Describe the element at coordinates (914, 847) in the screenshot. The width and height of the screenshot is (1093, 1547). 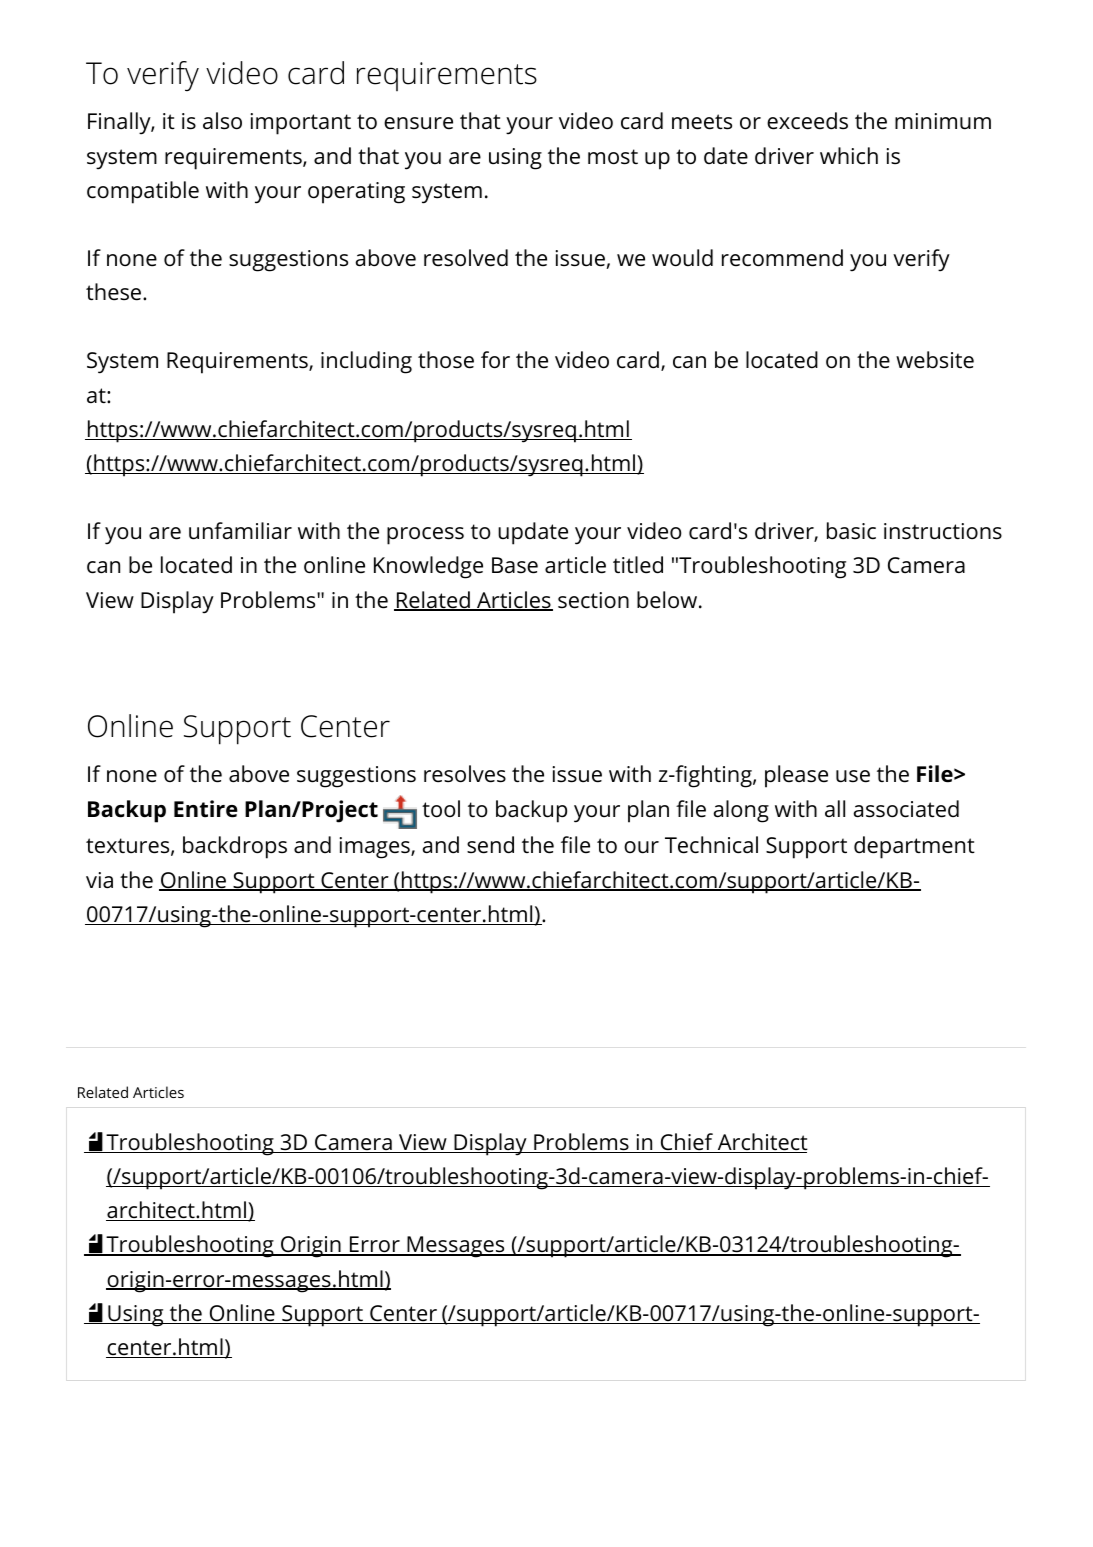
I see `department` at that location.
